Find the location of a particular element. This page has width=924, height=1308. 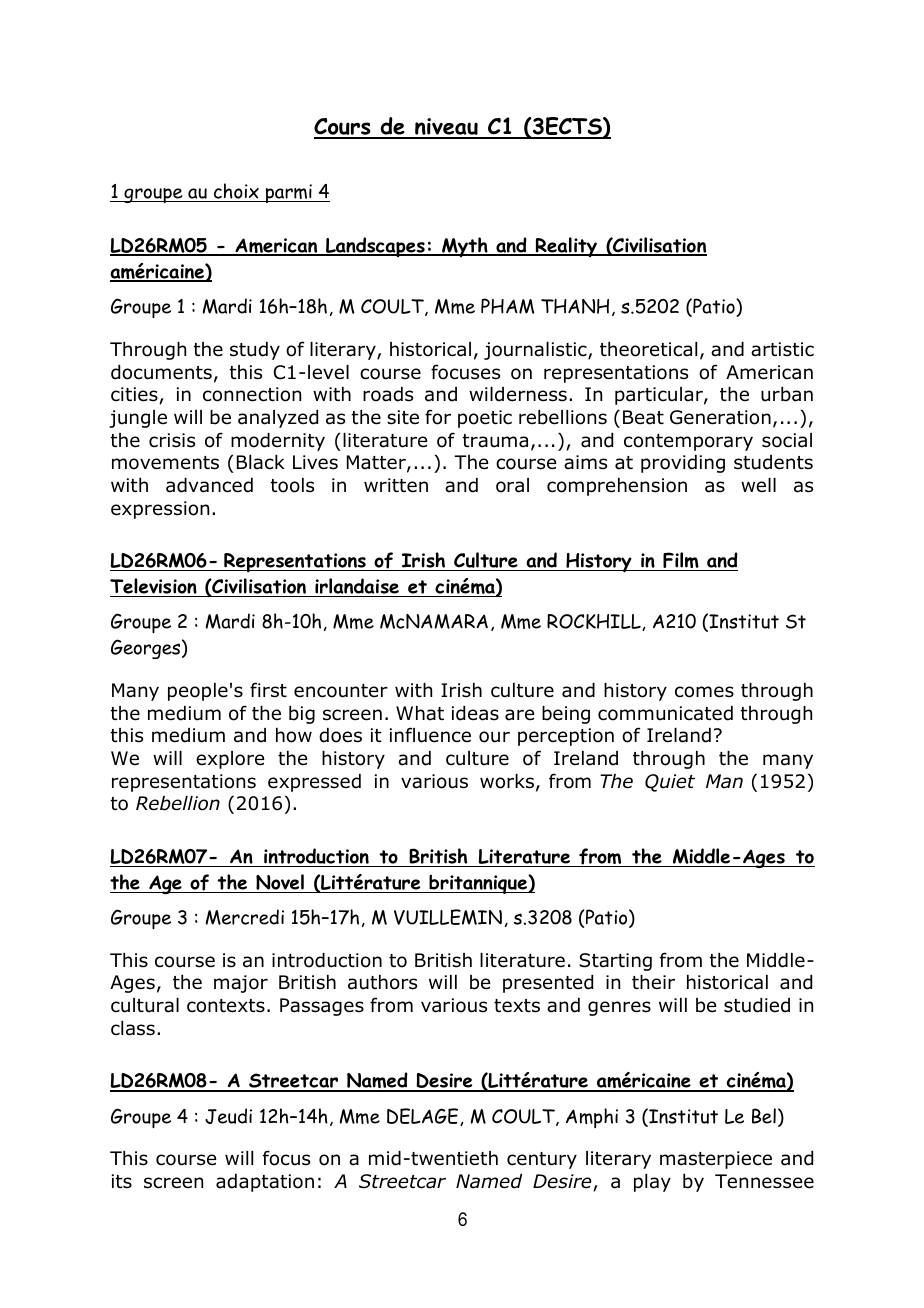

parmi is located at coordinates (288, 193).
